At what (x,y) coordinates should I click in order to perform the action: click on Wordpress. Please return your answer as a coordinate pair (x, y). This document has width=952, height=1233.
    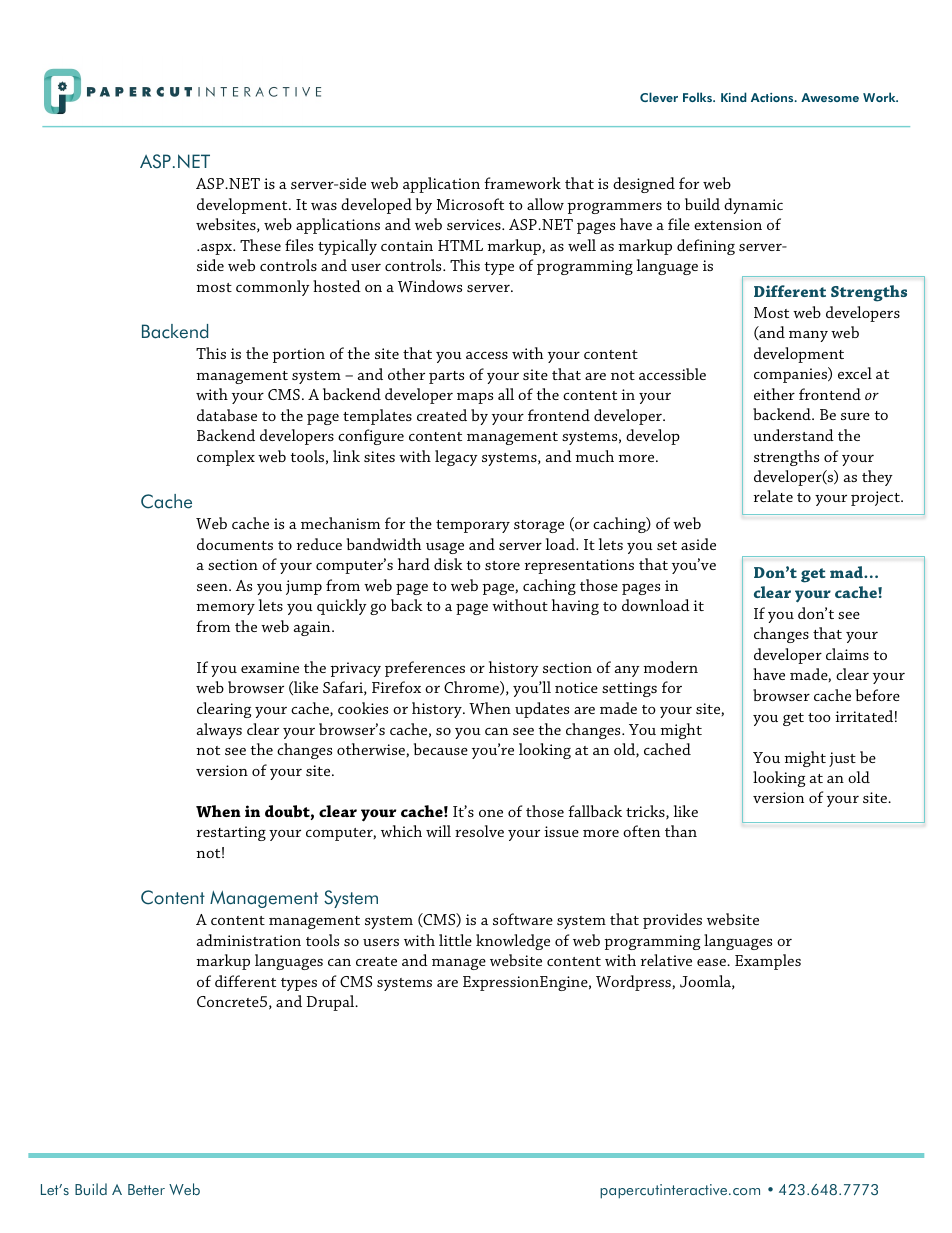
    Looking at the image, I should click on (633, 983).
